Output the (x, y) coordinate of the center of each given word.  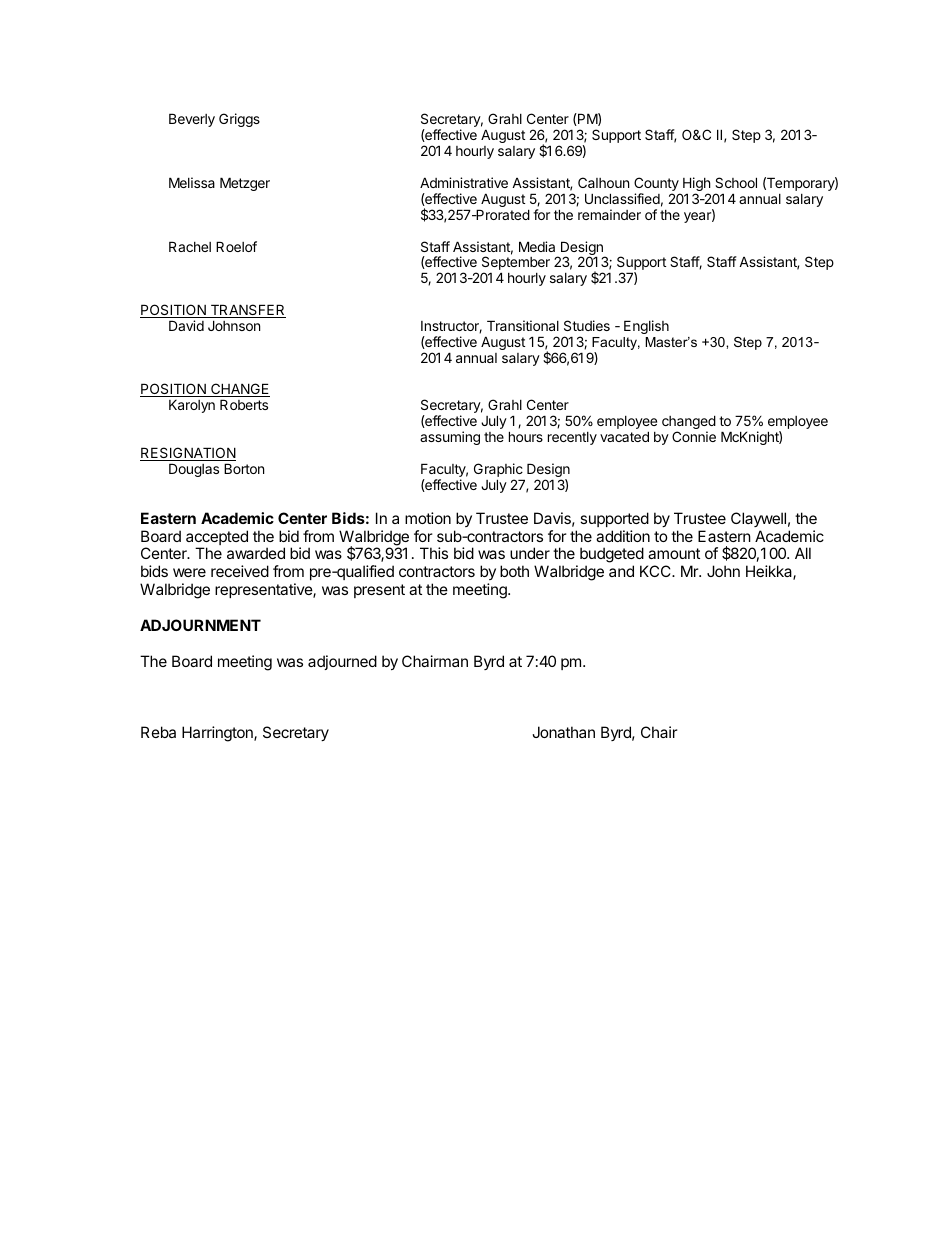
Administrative (464, 182)
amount (674, 553)
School (736, 182)
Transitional (523, 325)
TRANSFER (247, 311)
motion (428, 518)
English (646, 327)
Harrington (218, 734)
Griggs (239, 120)
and (621, 571)
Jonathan (563, 732)
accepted (217, 539)
